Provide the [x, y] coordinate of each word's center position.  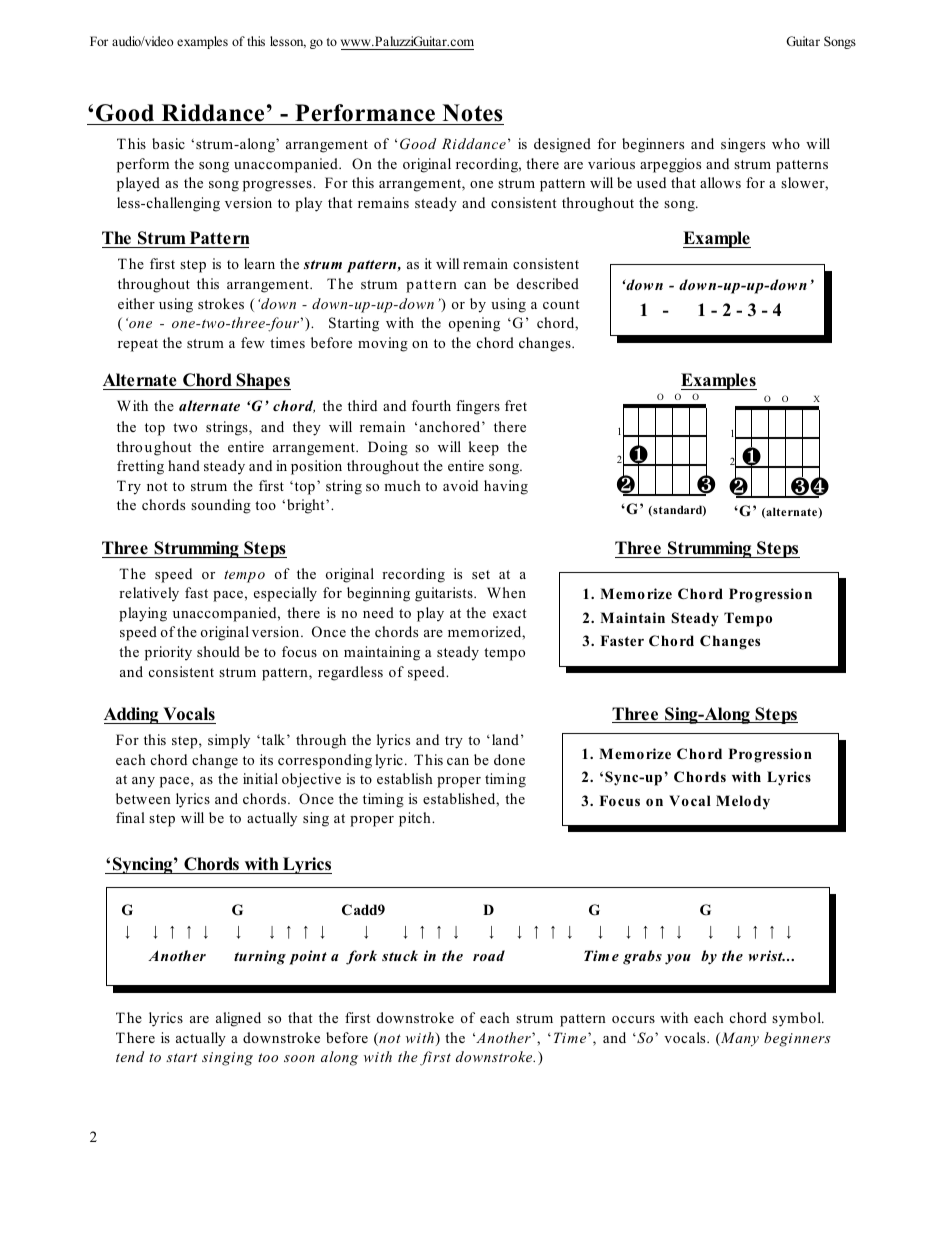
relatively [149, 594]
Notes [472, 113]
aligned [238, 1019]
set [481, 574]
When [506, 592]
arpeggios [670, 165]
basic [168, 143]
